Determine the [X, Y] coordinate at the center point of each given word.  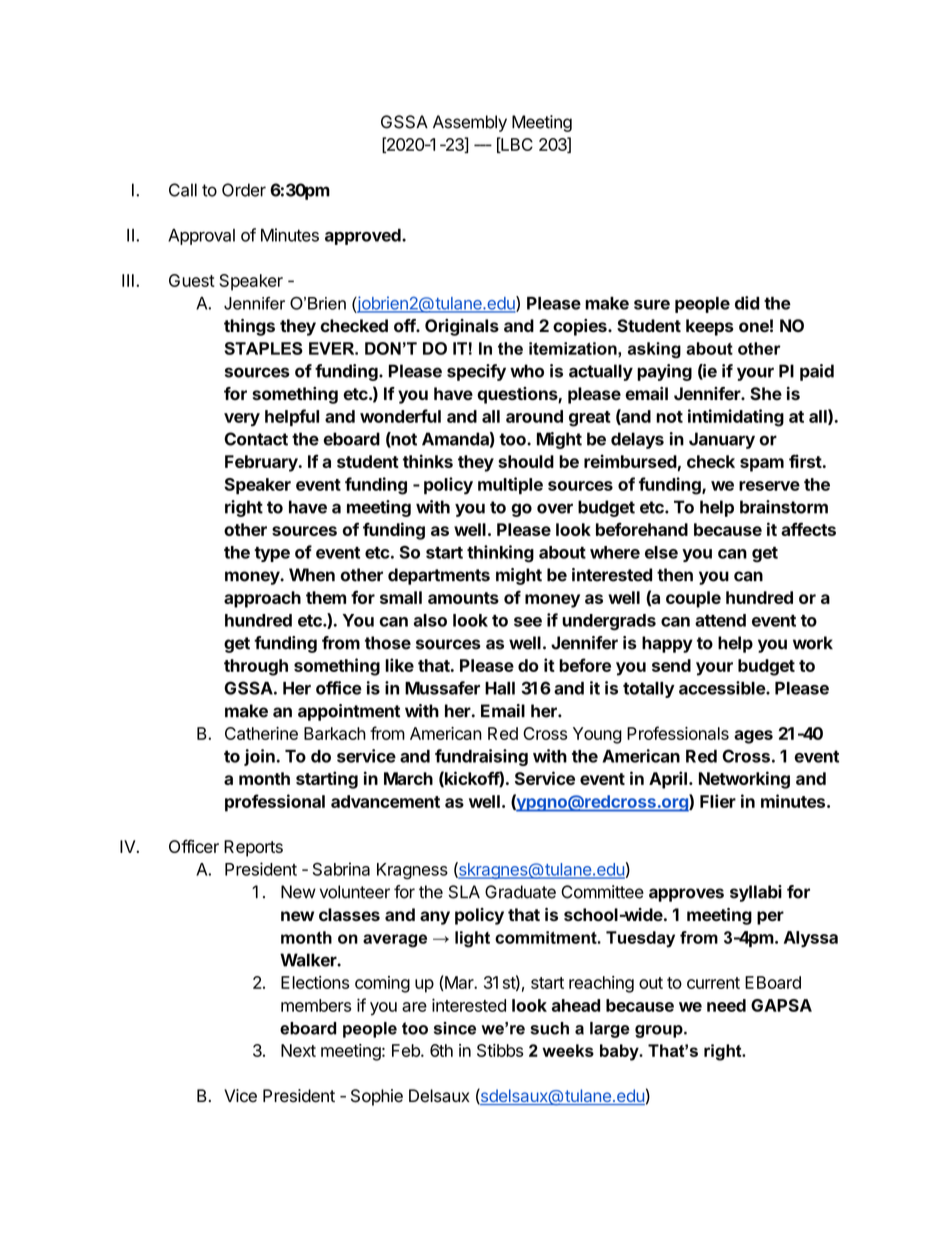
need [726, 1005]
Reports [253, 848]
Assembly [470, 123]
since [455, 1028]
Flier [718, 801]
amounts [463, 598]
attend [720, 620]
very [242, 420]
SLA [464, 892]
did [747, 303]
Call [183, 190]
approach [262, 599]
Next [298, 1050]
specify [476, 372]
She [766, 394]
